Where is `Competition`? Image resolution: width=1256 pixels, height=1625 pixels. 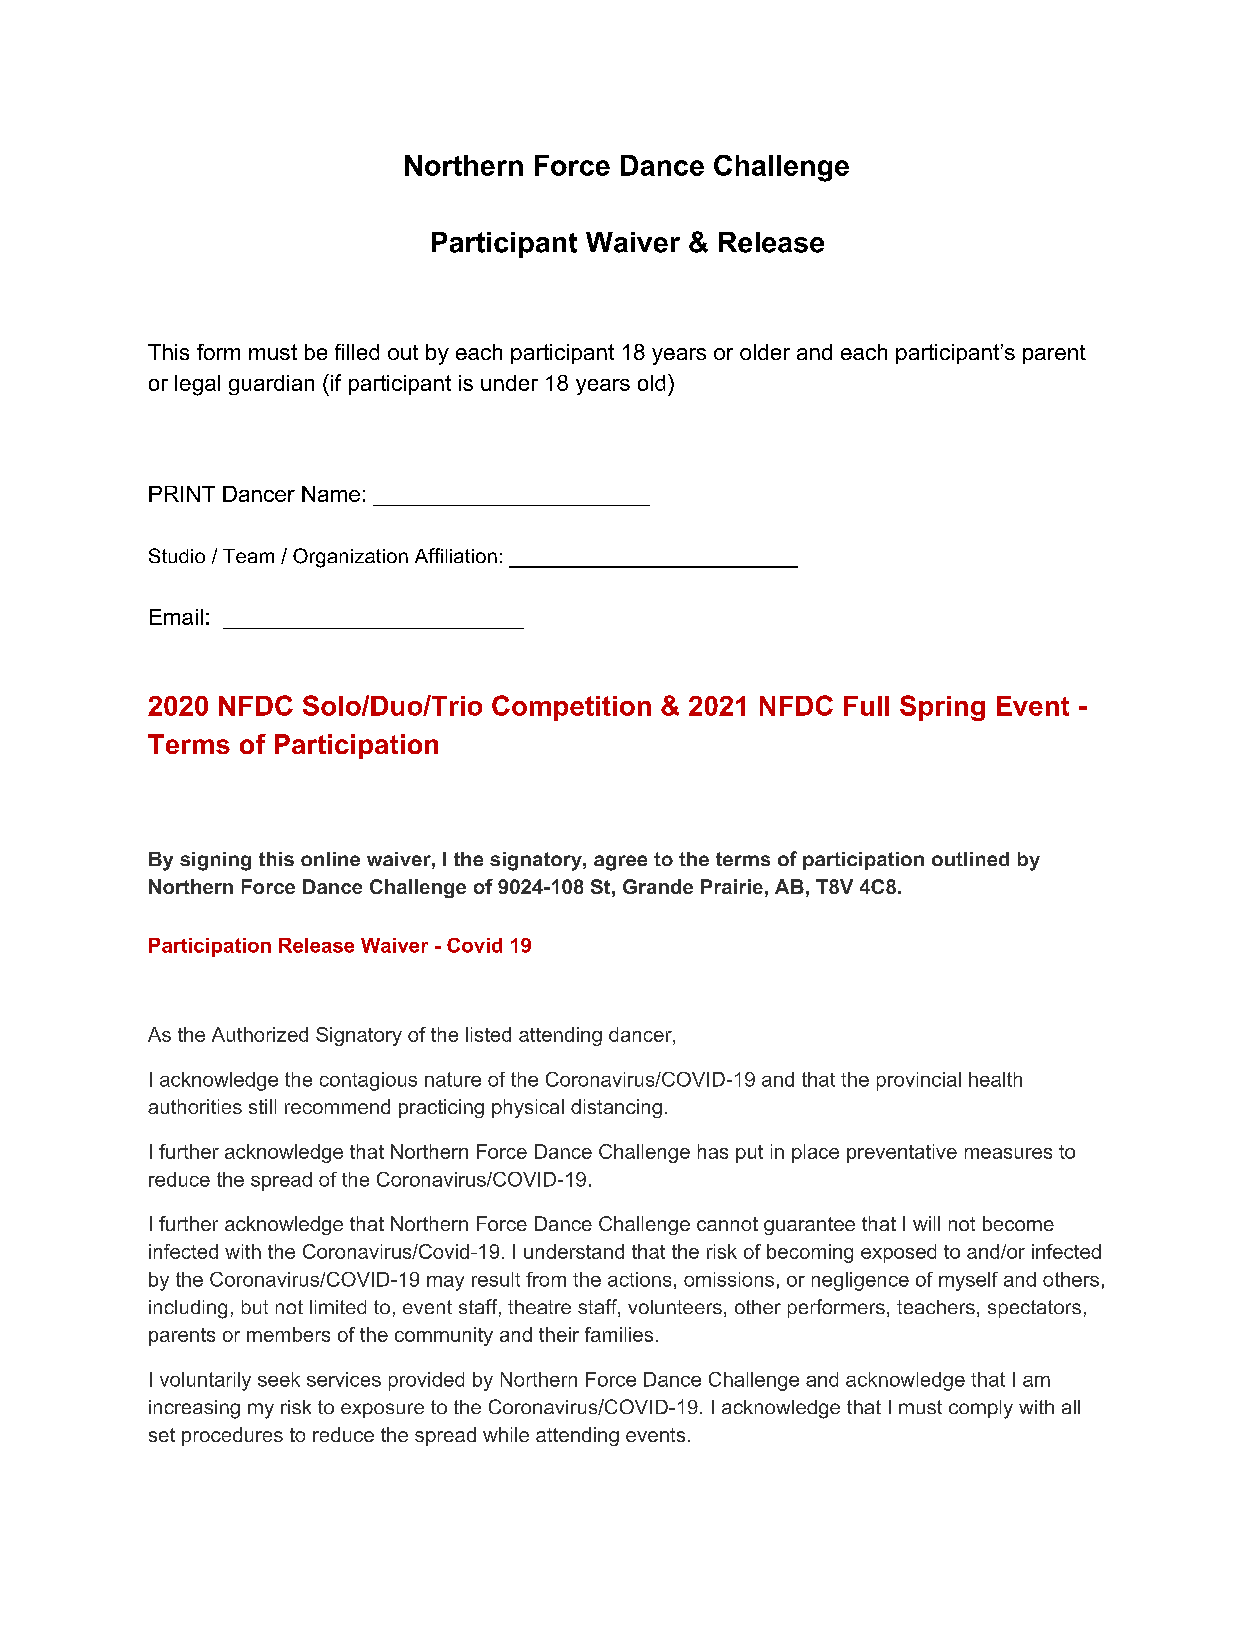
Competition is located at coordinates (571, 708).
